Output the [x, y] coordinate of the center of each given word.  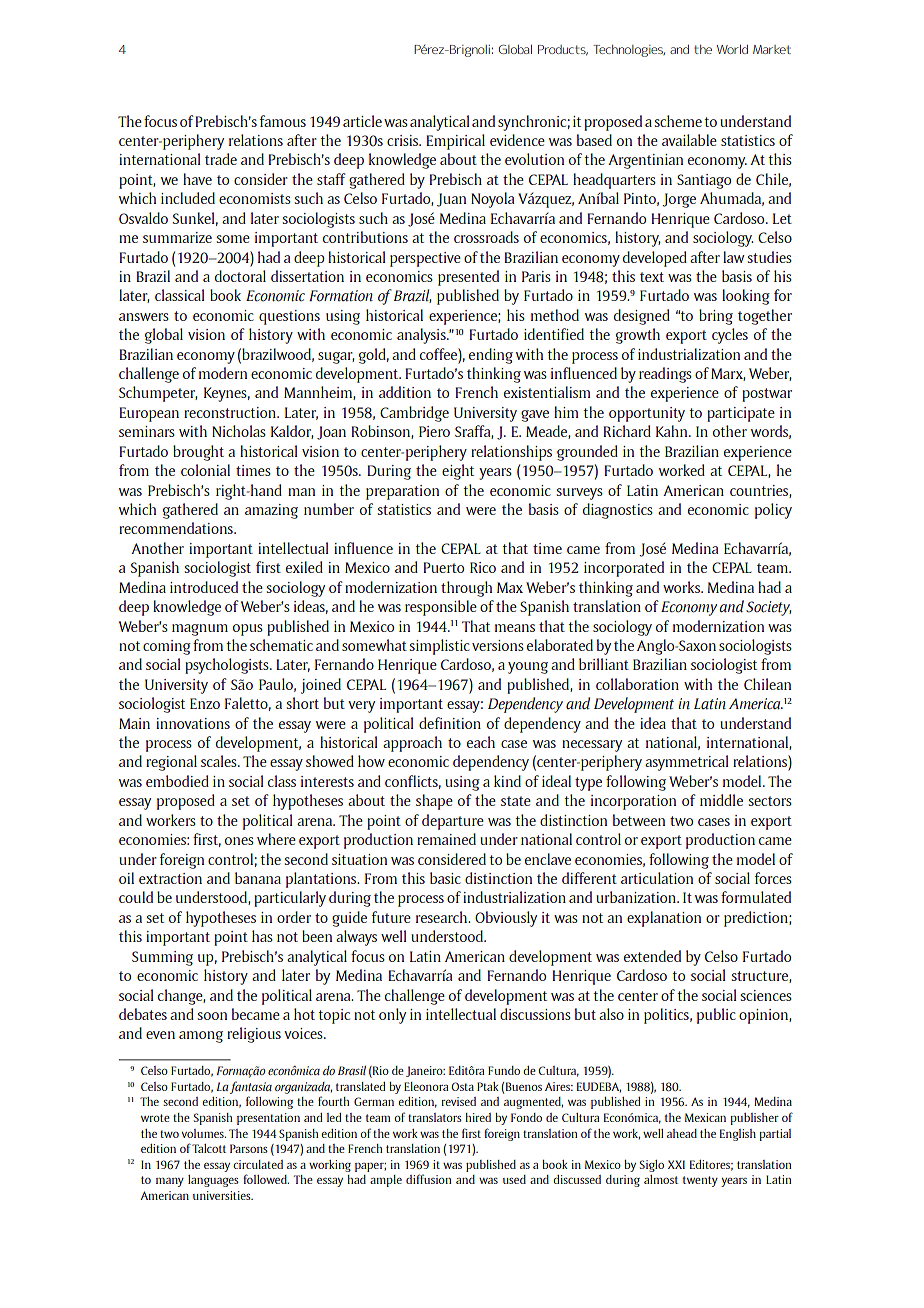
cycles [730, 336]
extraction [170, 878]
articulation [657, 878]
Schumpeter [158, 394]
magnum [200, 630]
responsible [441, 608]
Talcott [209, 1148]
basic [445, 878]
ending [491, 356]
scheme [678, 121]
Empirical [455, 142]
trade [221, 159]
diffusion [428, 1179]
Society [769, 608]
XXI [676, 1164]
